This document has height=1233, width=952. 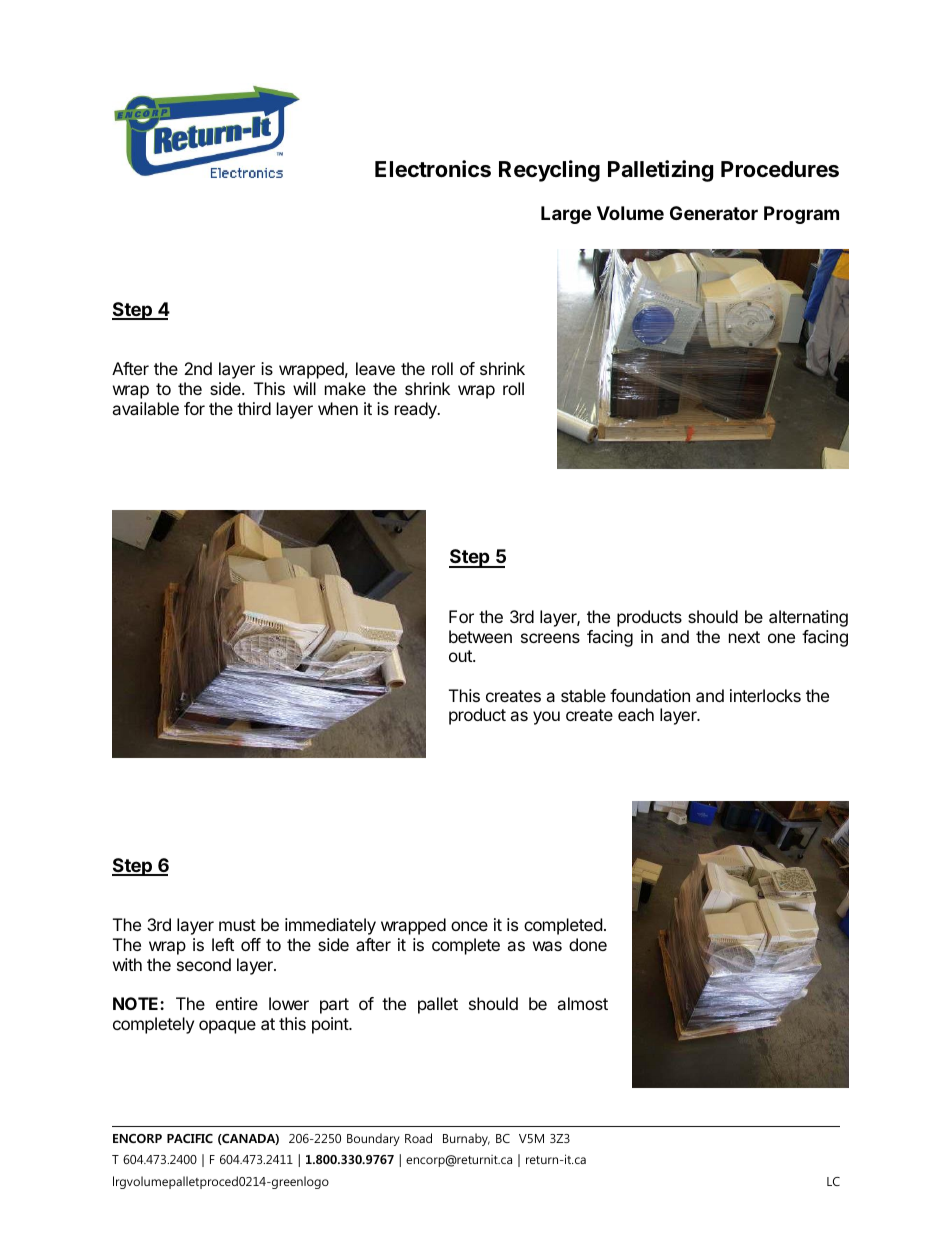 I want to click on Generator, so click(x=714, y=213).
